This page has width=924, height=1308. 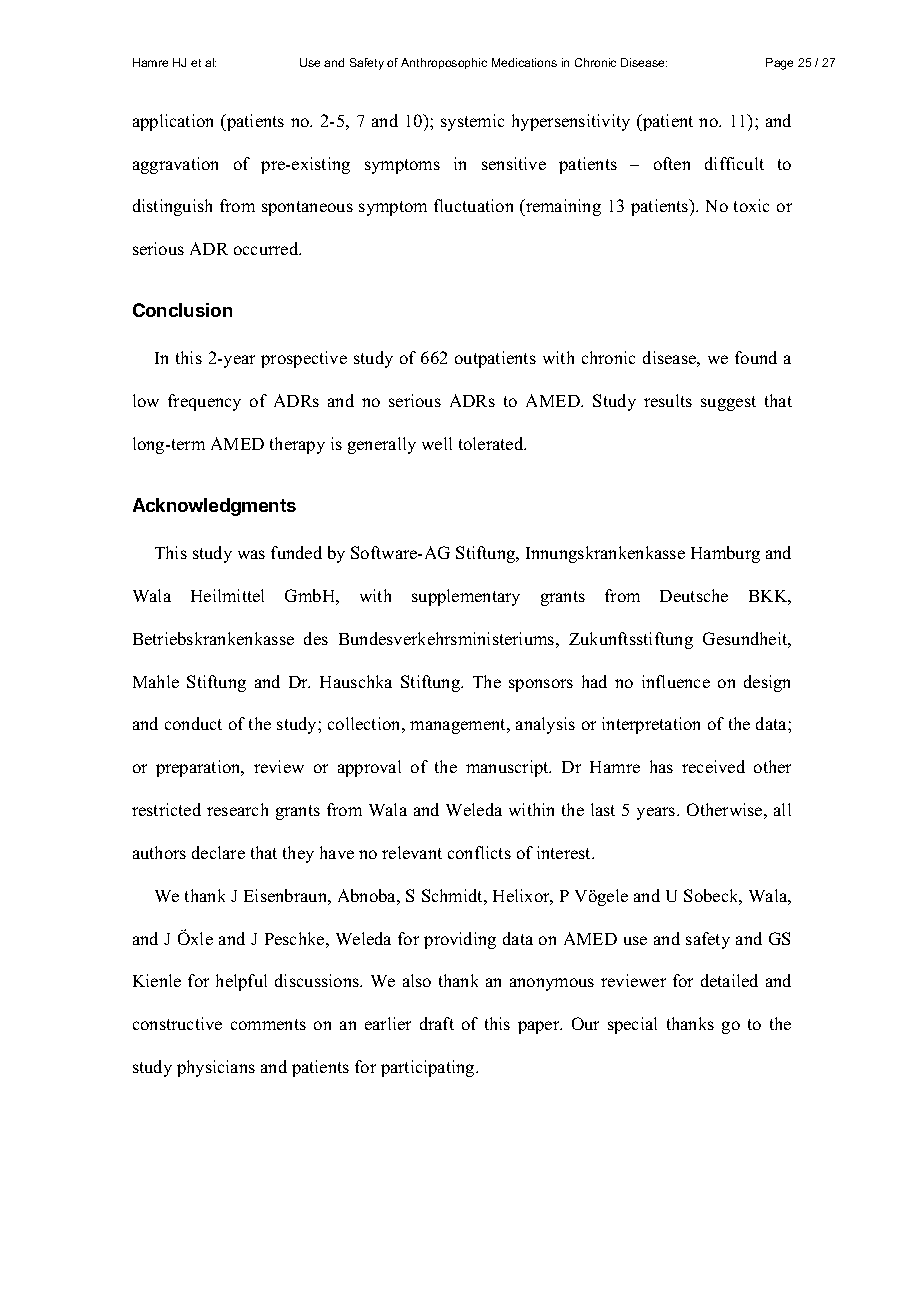 I want to click on Page, so click(x=779, y=64).
